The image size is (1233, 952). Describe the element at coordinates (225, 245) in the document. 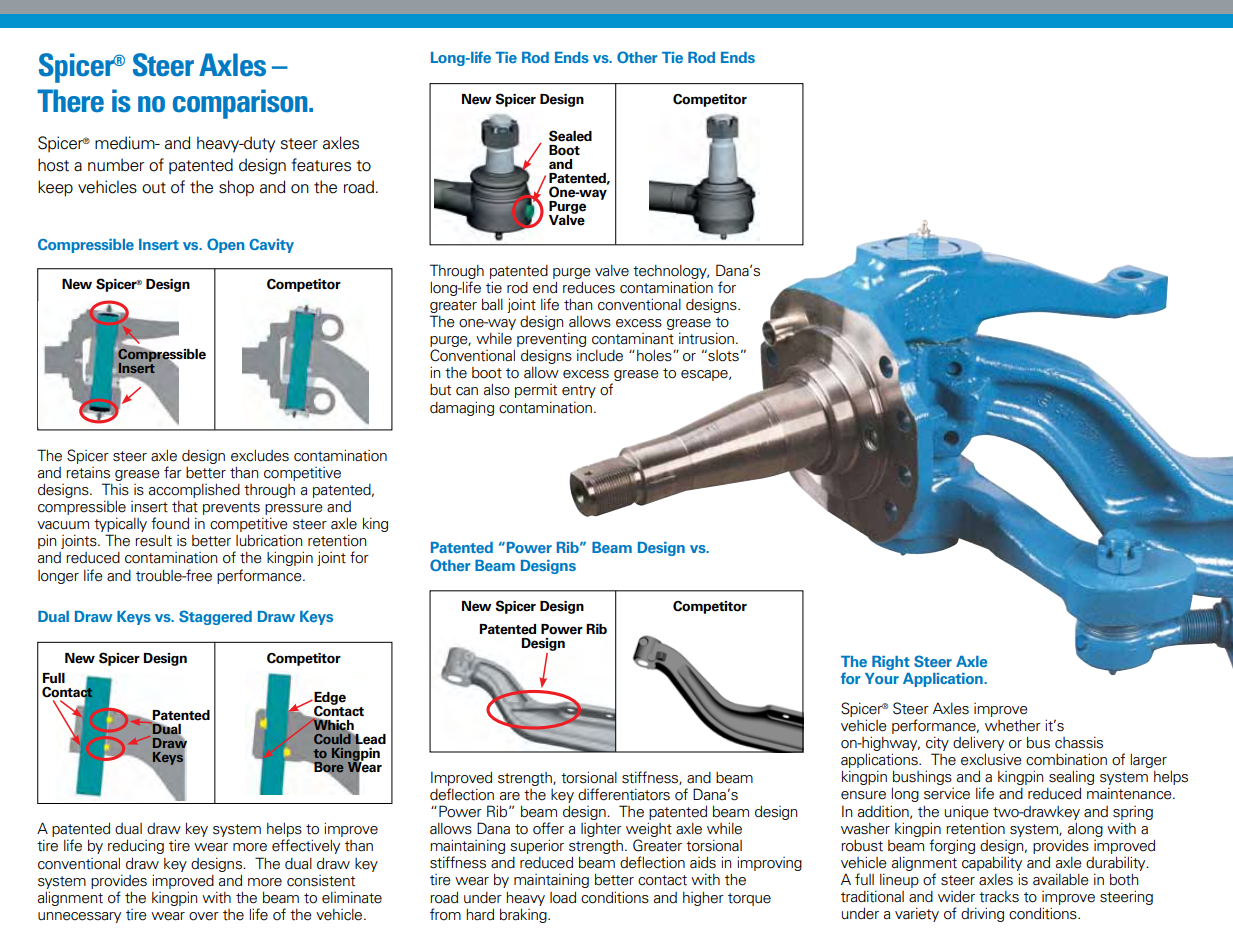

I see `Open` at that location.
